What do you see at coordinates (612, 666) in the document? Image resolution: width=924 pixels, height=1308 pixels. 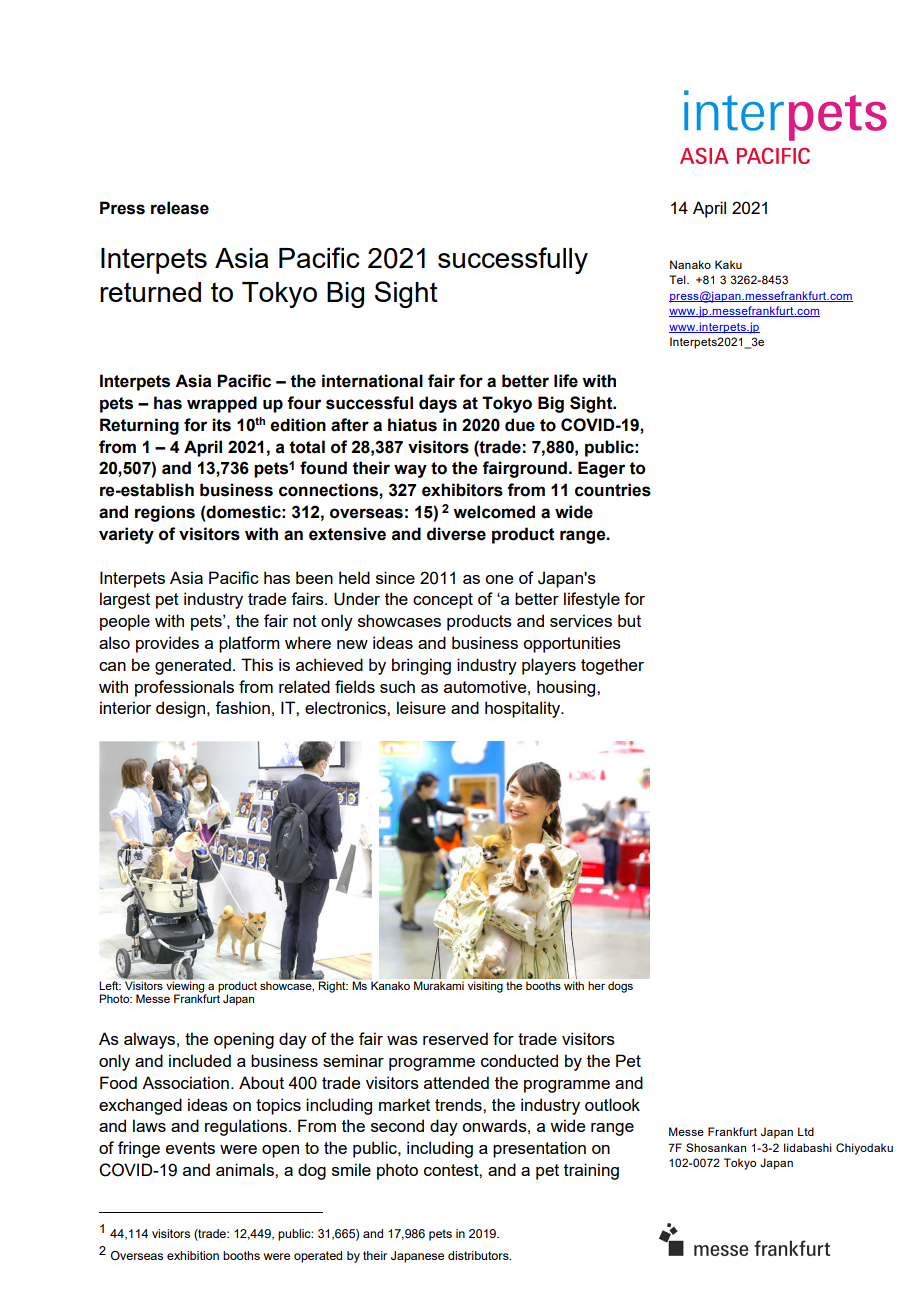 I see `together` at bounding box center [612, 666].
